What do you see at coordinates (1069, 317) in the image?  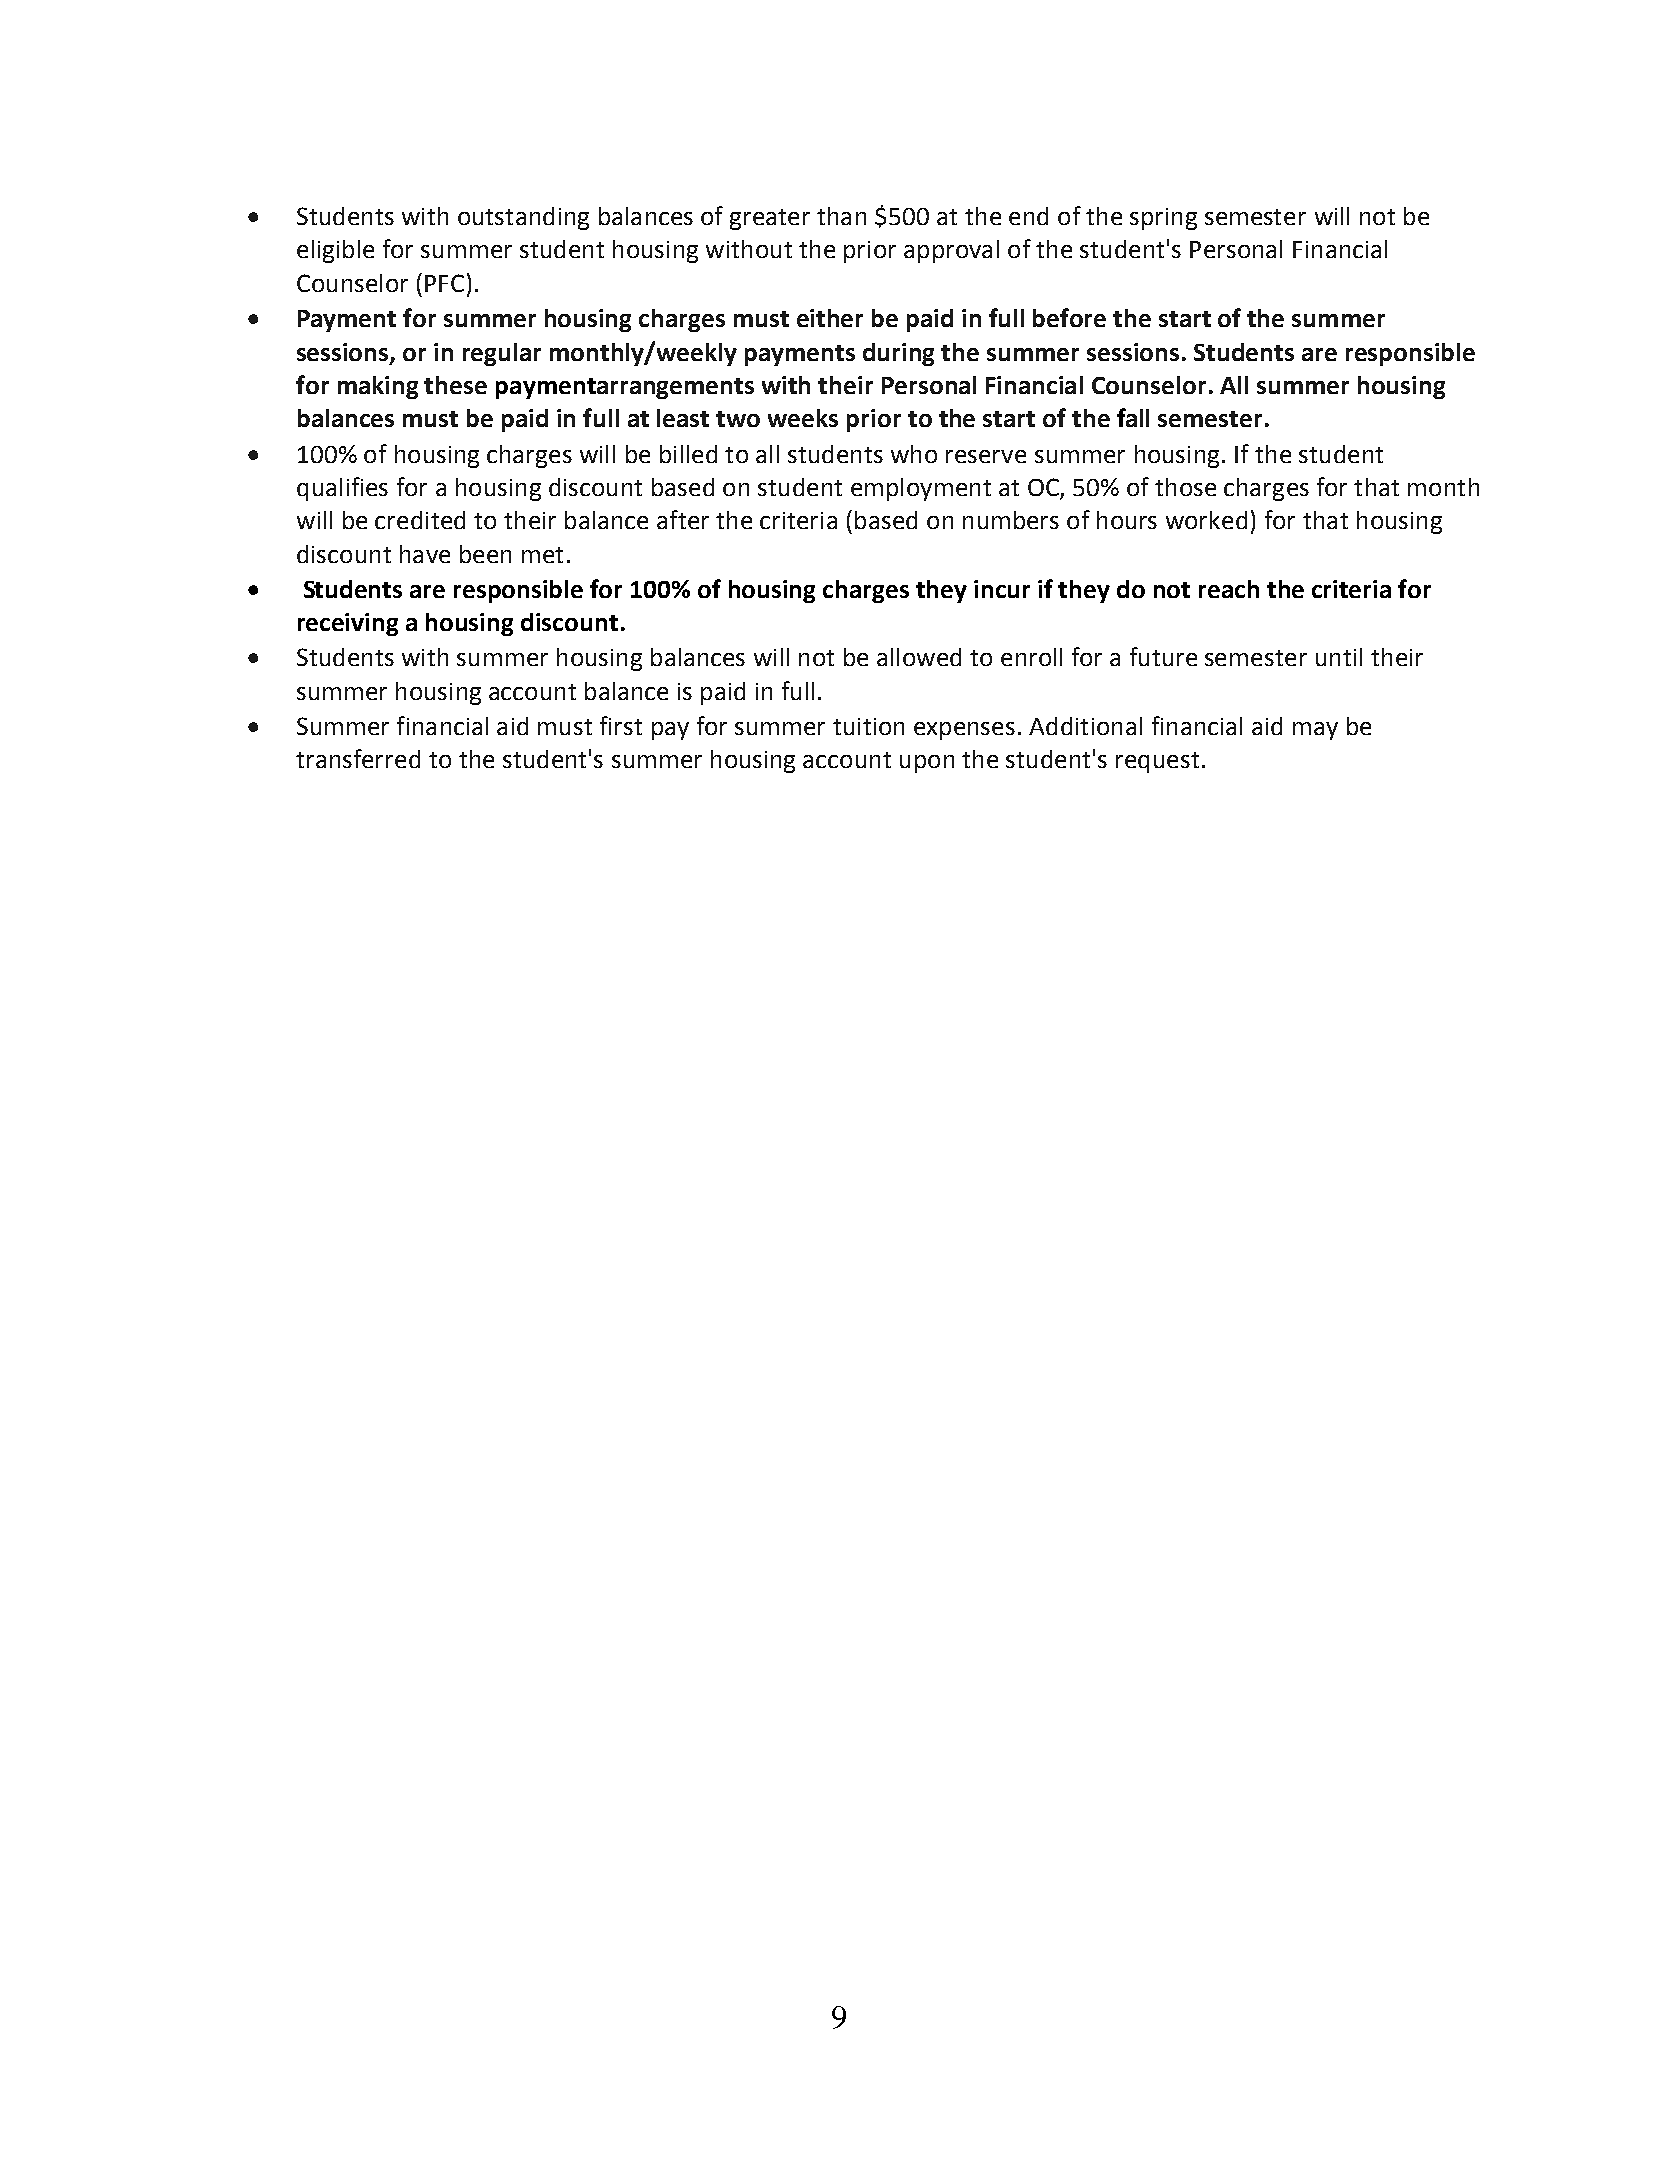 I see `before` at bounding box center [1069, 317].
